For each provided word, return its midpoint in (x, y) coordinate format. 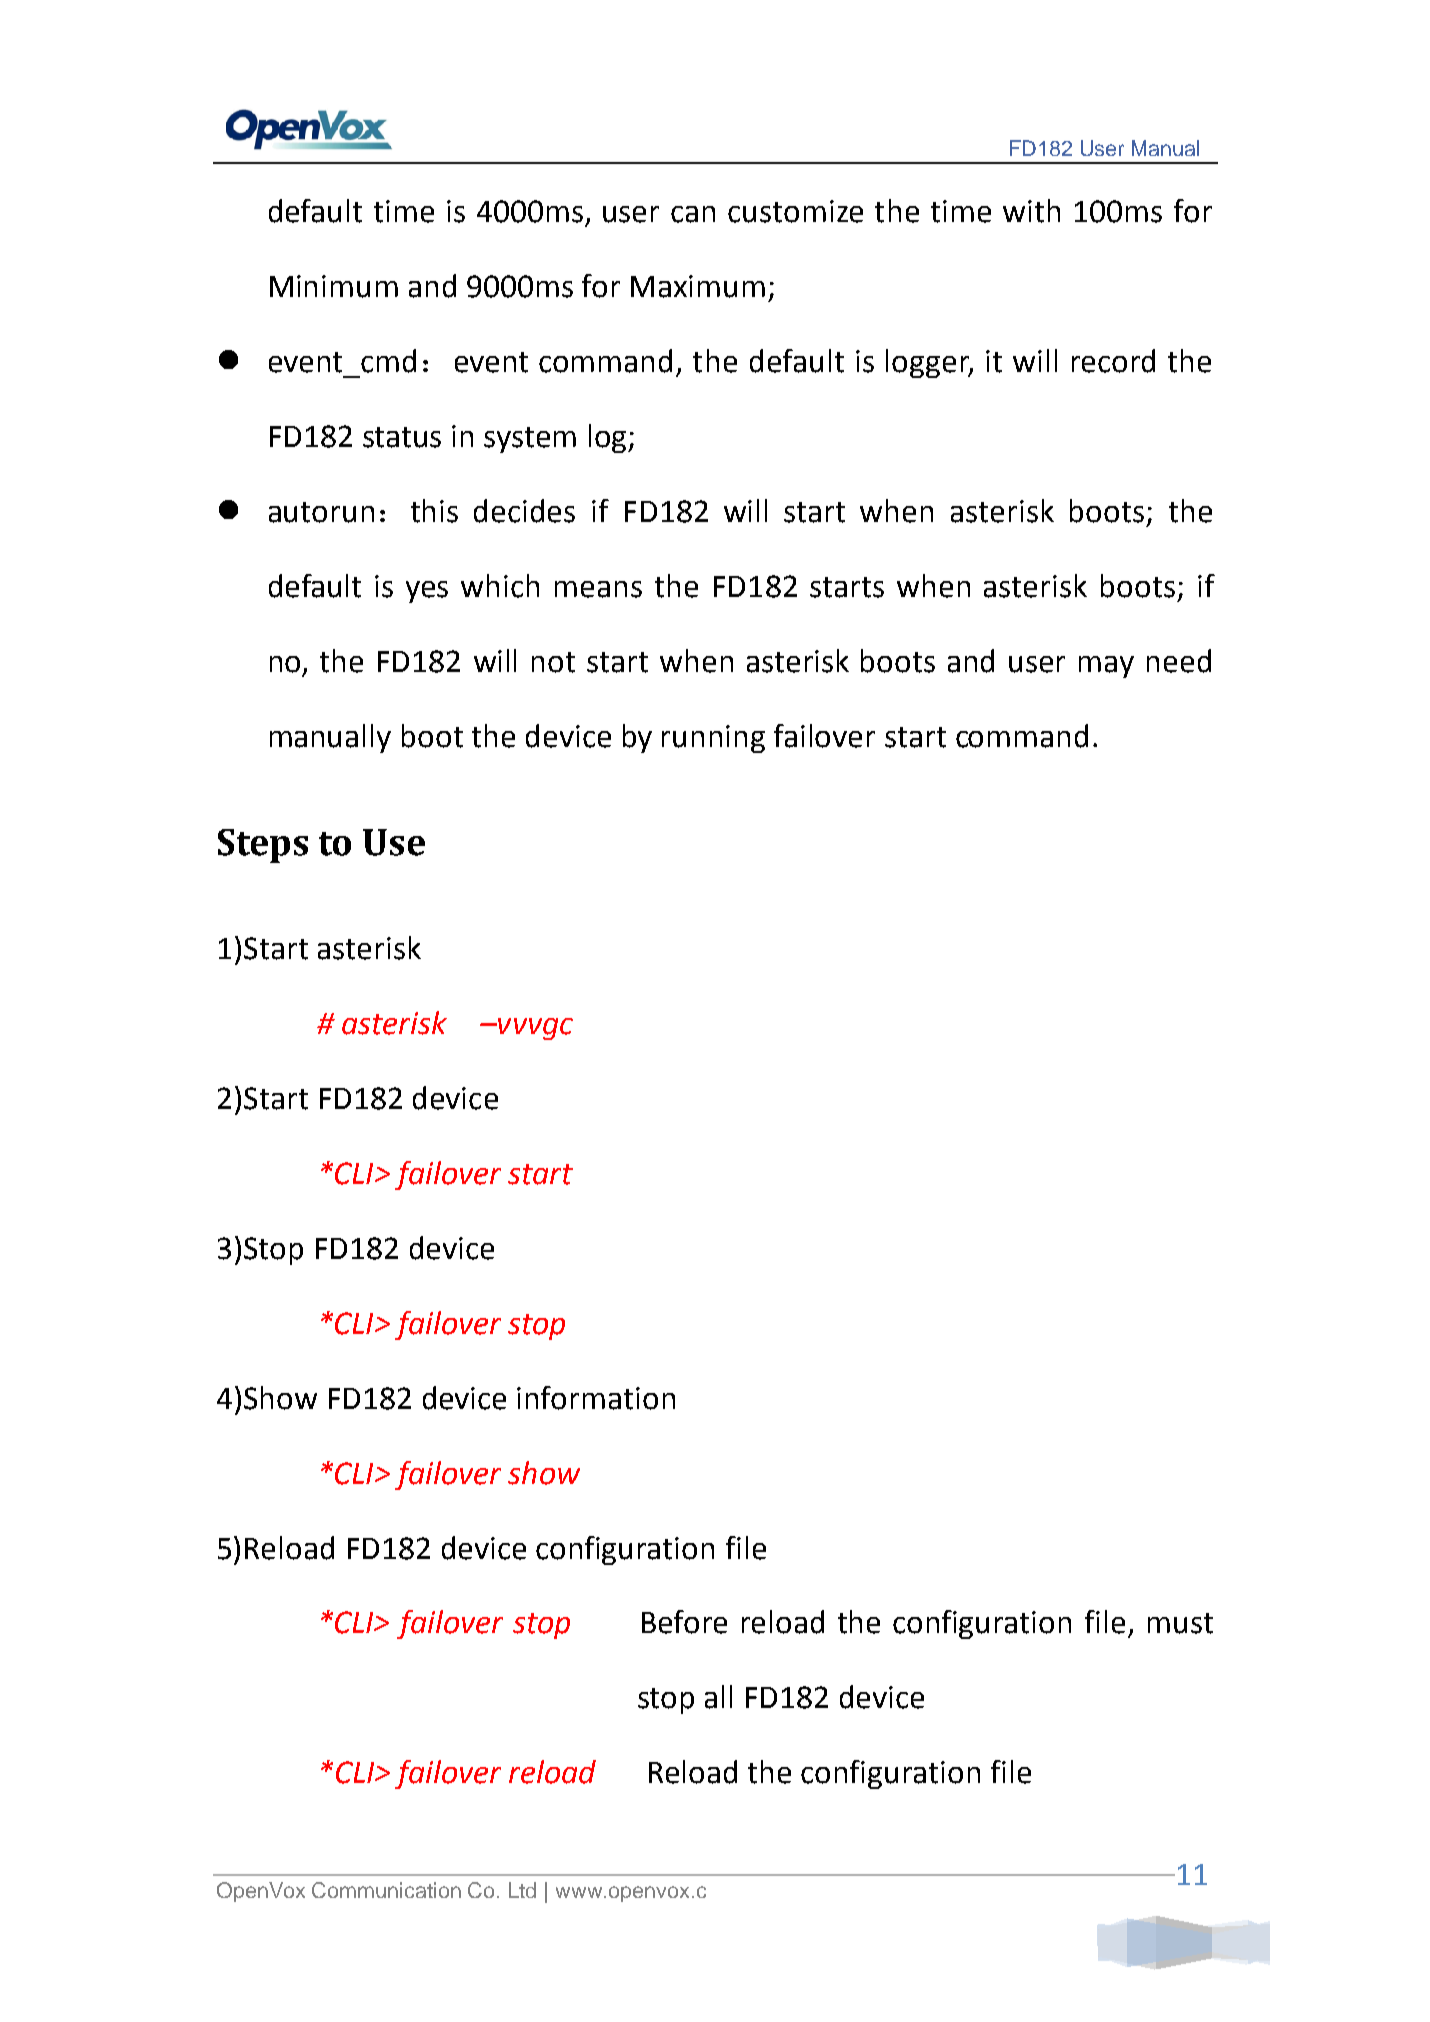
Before (684, 1622)
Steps (263, 846)
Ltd (522, 1890)
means (598, 589)
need (1179, 661)
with (1031, 211)
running (713, 739)
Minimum (334, 286)
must (1180, 1623)
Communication (386, 1890)
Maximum (698, 286)
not (553, 662)
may (1106, 667)
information (596, 1398)
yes (427, 592)
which (500, 586)
